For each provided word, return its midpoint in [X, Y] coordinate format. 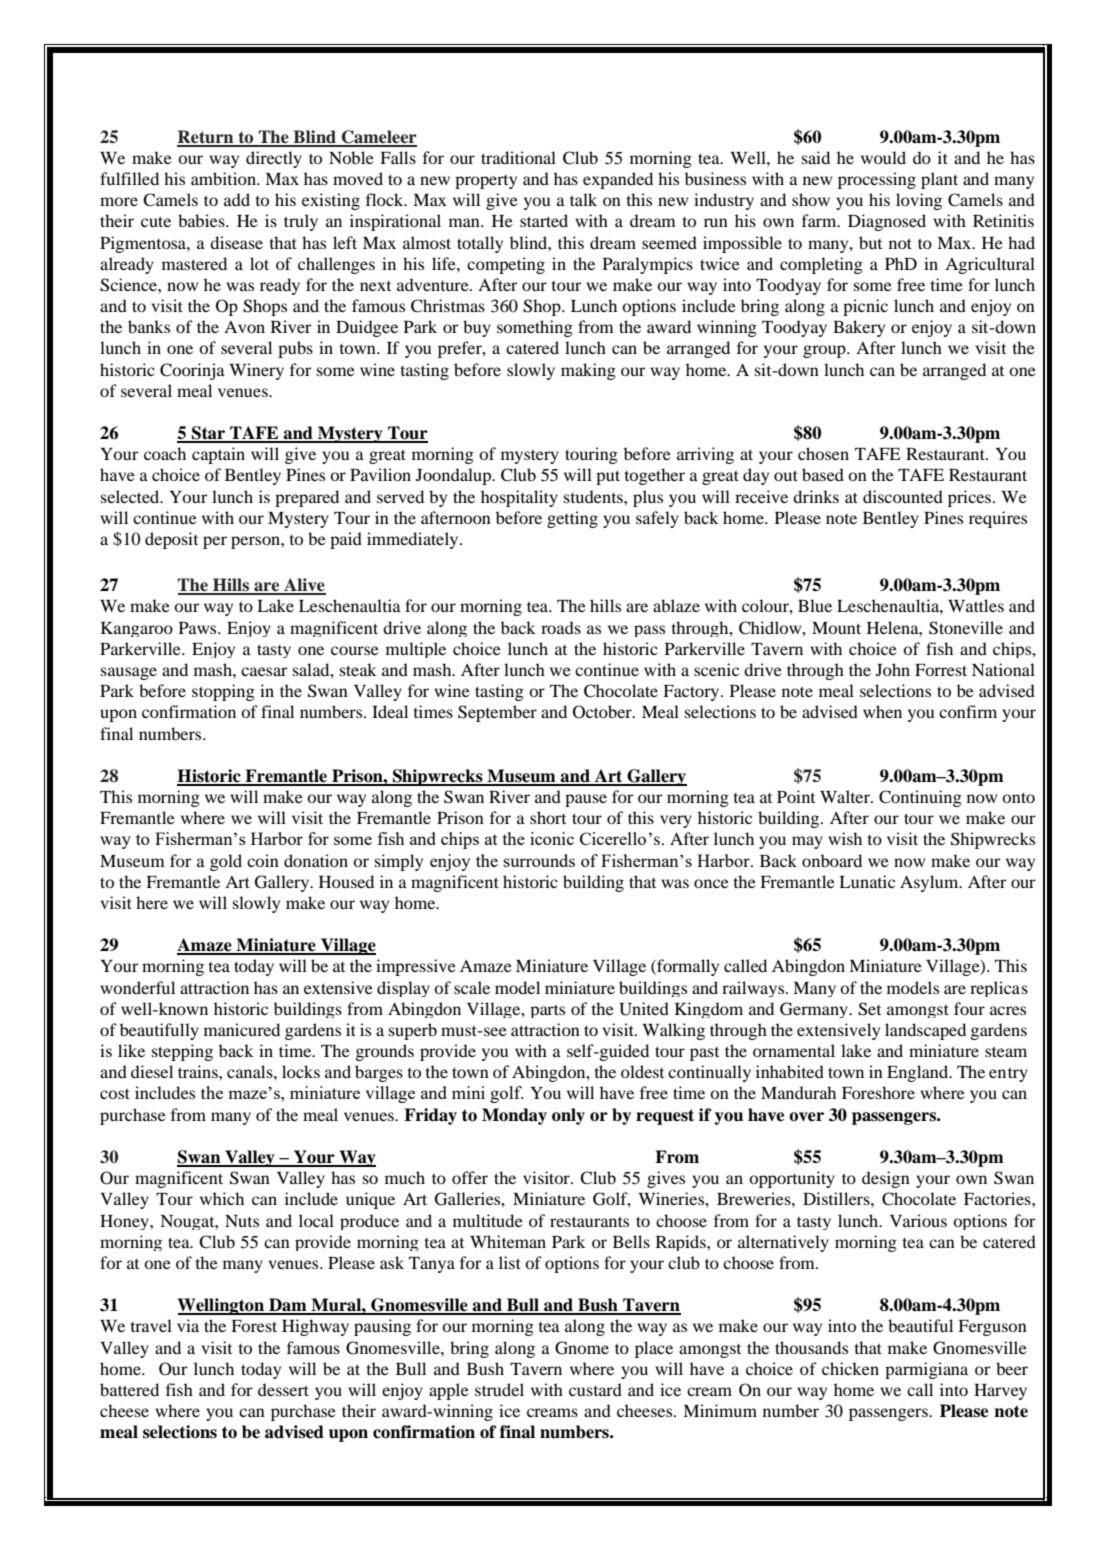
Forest [254, 1326]
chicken [850, 1368]
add [237, 199]
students [594, 496]
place [654, 1349]
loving [919, 201]
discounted [903, 496]
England [919, 1073]
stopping [223, 692]
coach [165, 453]
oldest [642, 1071]
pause [586, 800]
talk [583, 199]
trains [199, 1071]
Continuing [920, 798]
